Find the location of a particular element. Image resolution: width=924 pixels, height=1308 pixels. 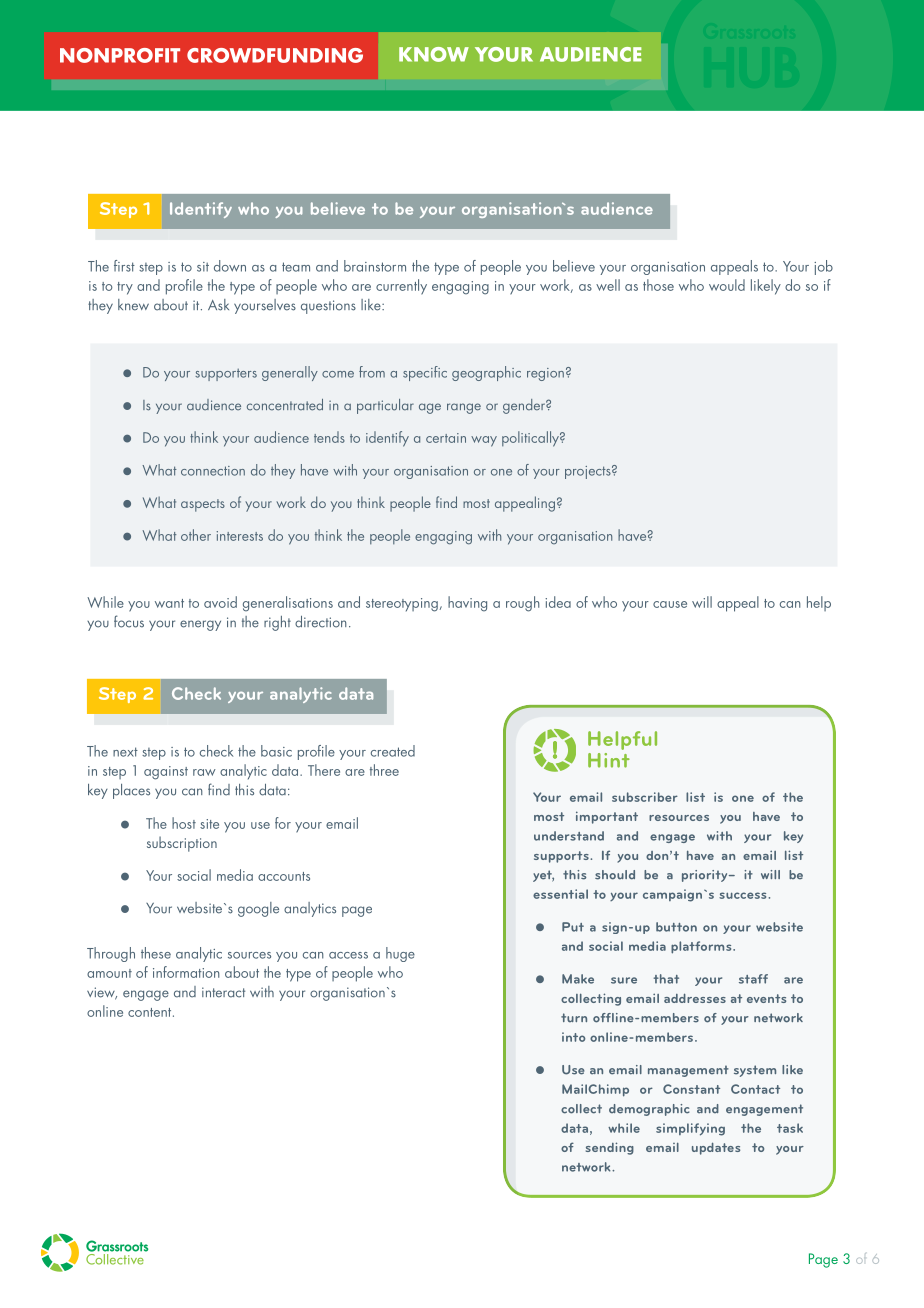

supporters is located at coordinates (226, 375).
